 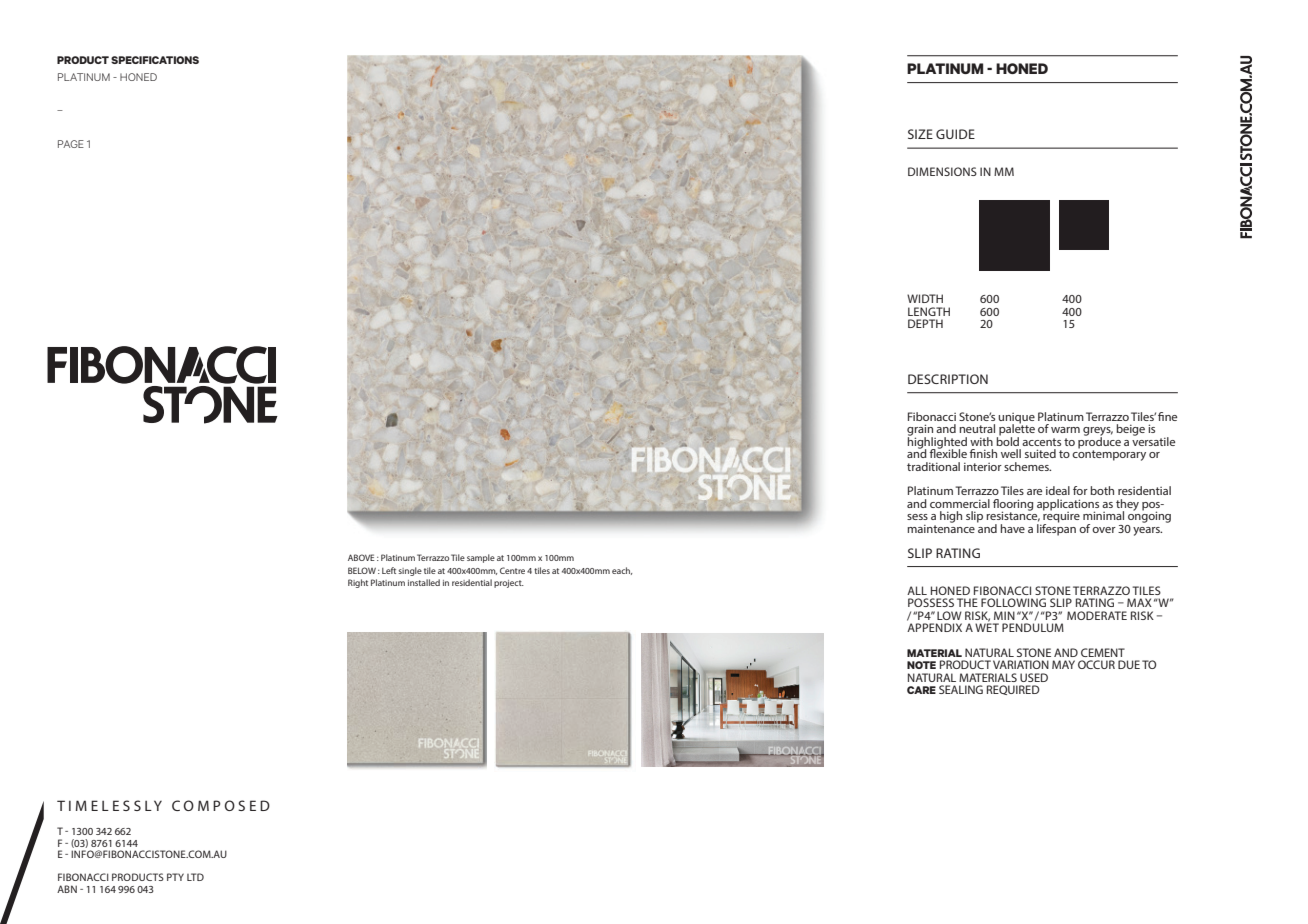 I want to click on VARIATION, so click(x=1021, y=664).
